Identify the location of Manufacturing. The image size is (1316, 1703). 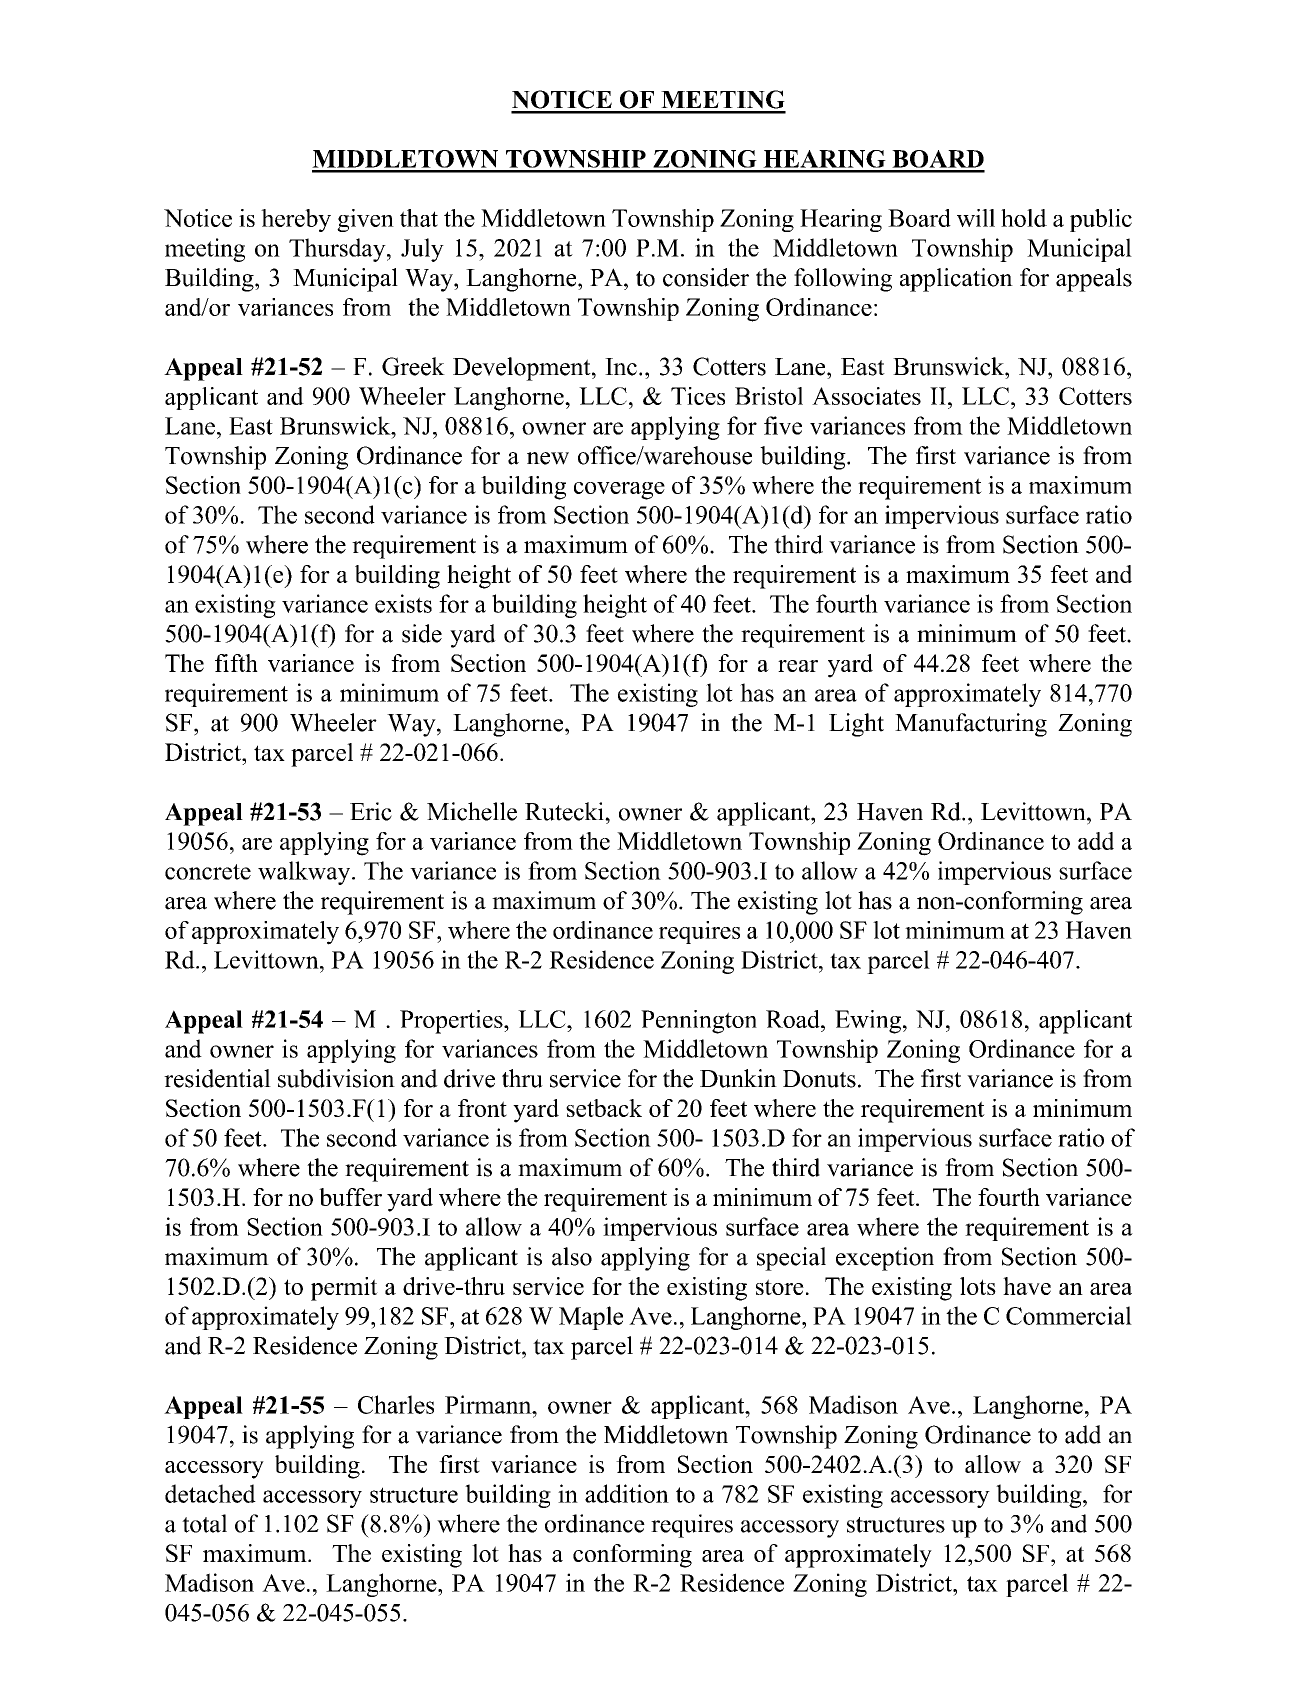
(971, 725).
